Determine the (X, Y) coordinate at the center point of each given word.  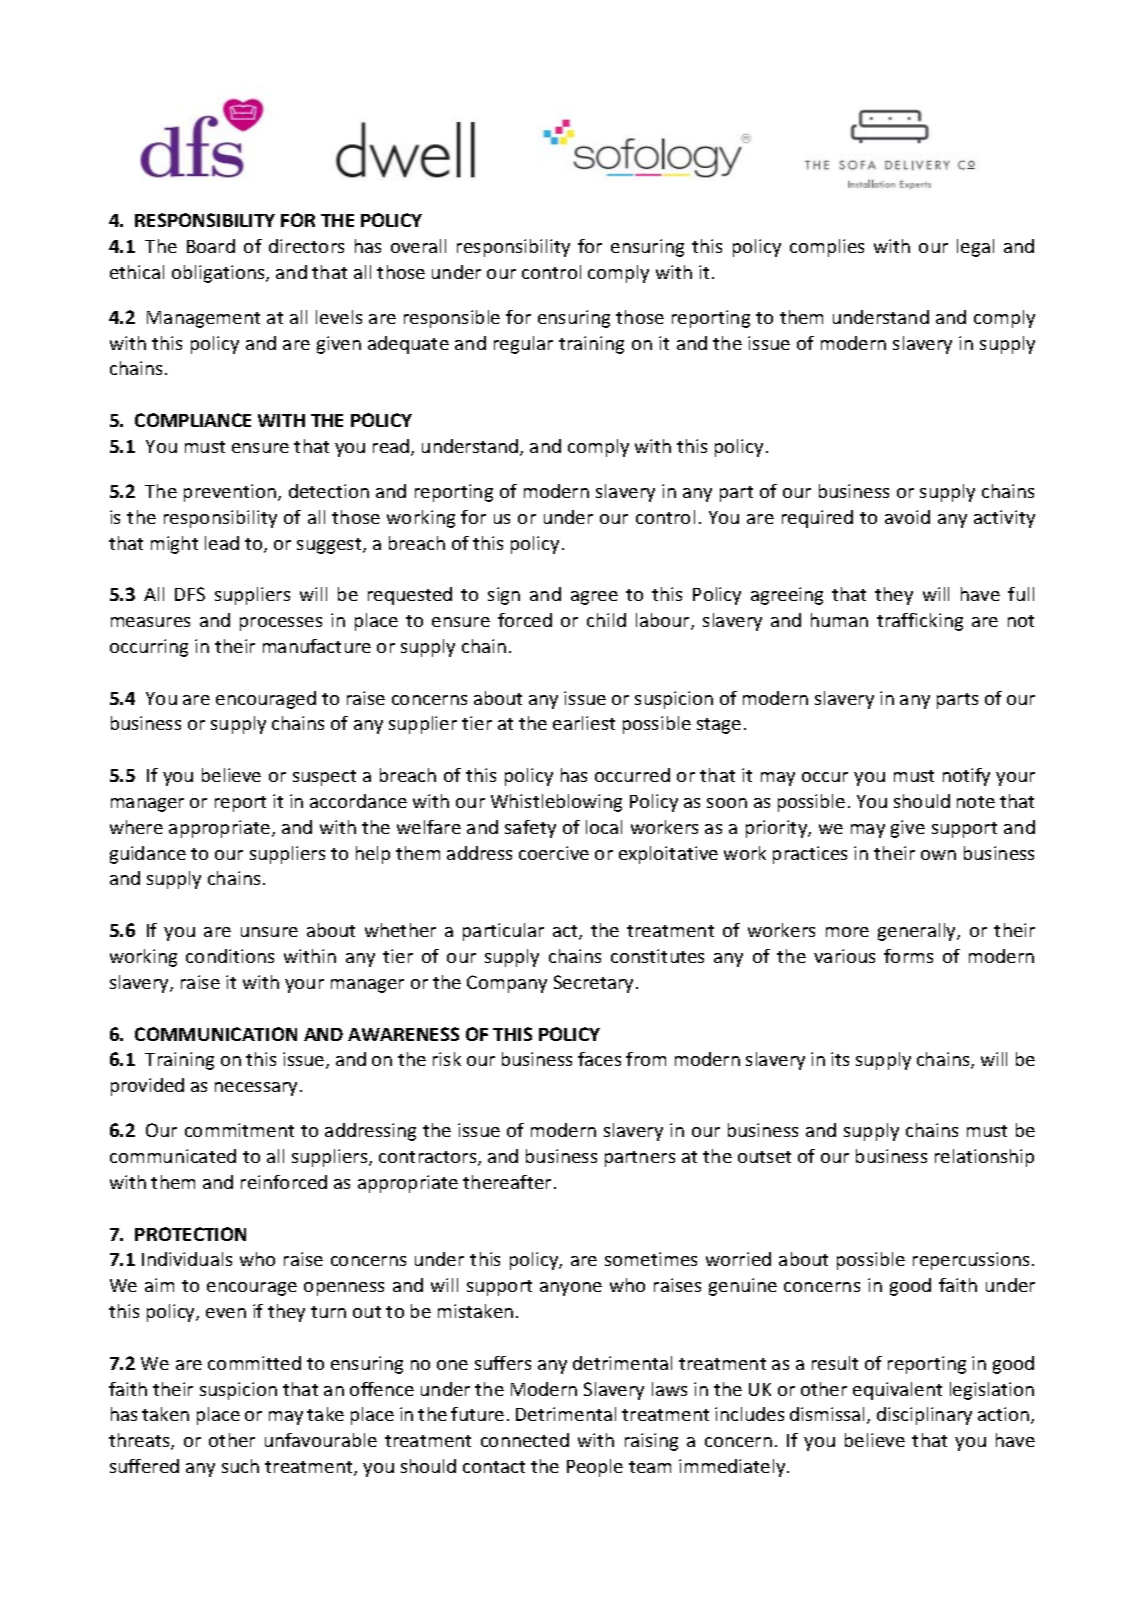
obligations (219, 274)
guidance (148, 855)
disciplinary (924, 1416)
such (240, 1466)
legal (975, 248)
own (938, 855)
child (606, 620)
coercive (554, 853)
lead (222, 543)
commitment (239, 1130)
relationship (984, 1158)
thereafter (507, 1182)
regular (523, 345)
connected (525, 1440)
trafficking (920, 622)
